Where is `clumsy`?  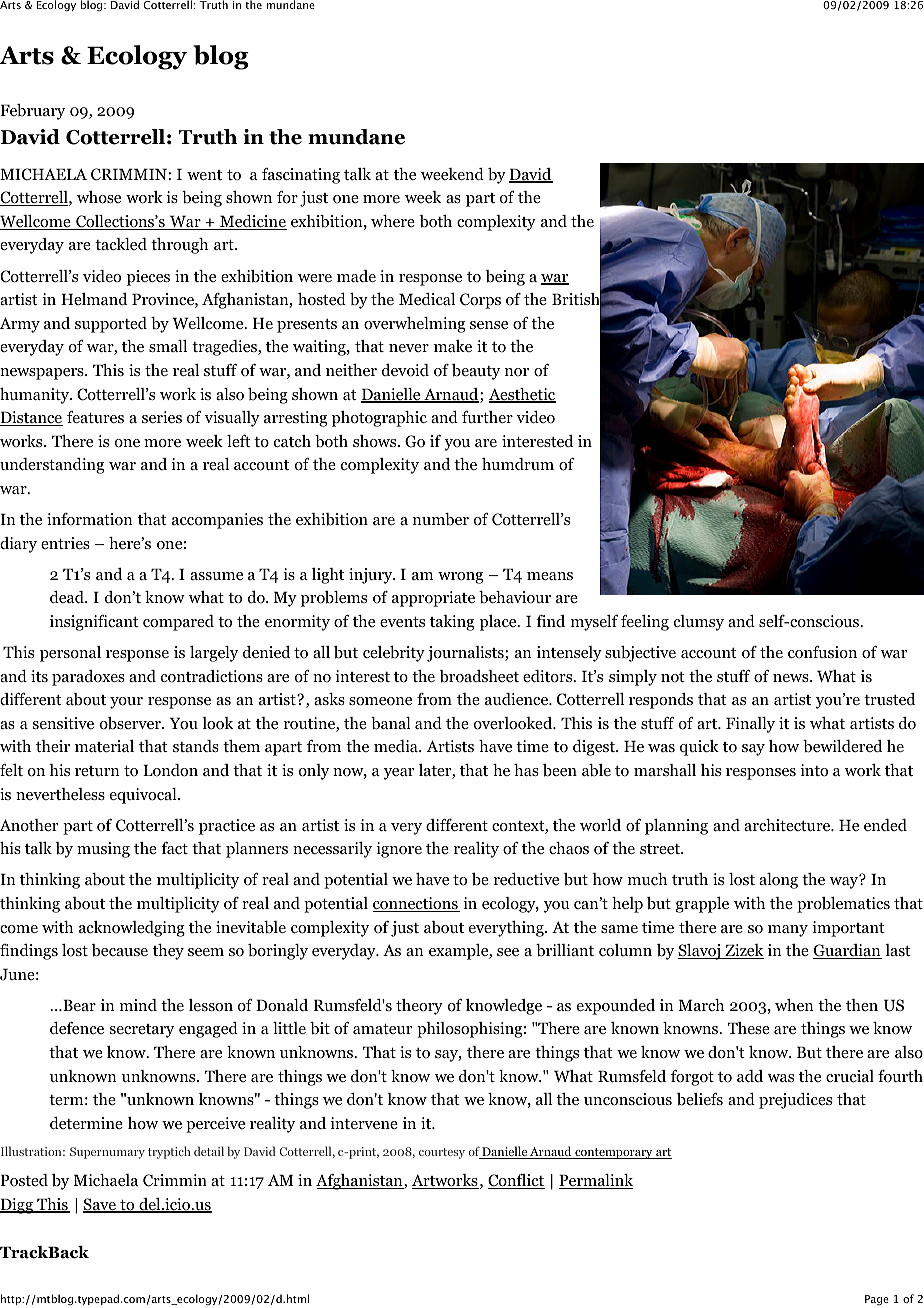
clumsy is located at coordinates (699, 623).
